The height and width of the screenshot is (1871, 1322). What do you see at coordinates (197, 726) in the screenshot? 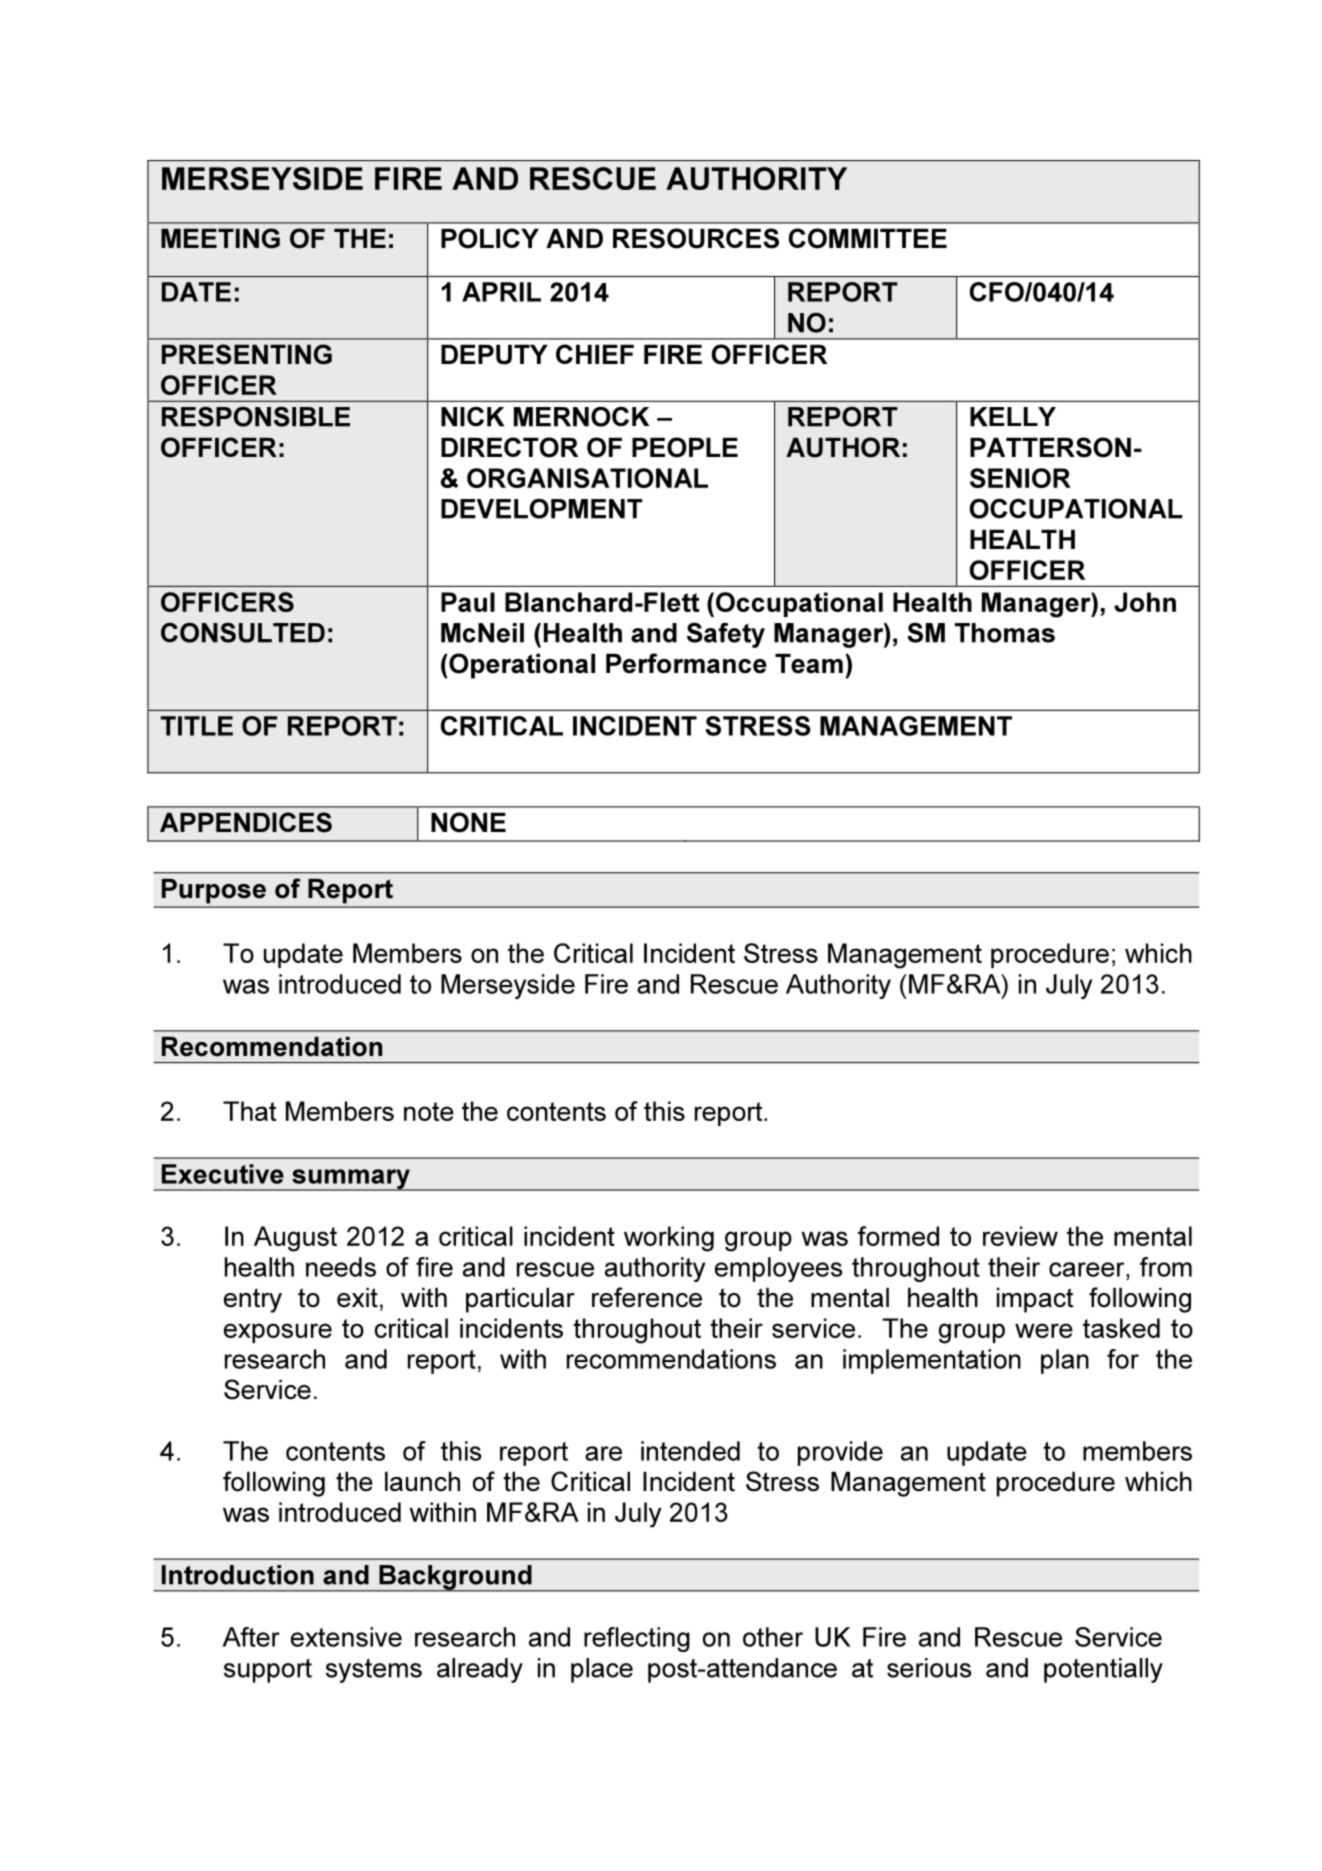
I see `TITLE` at bounding box center [197, 726].
